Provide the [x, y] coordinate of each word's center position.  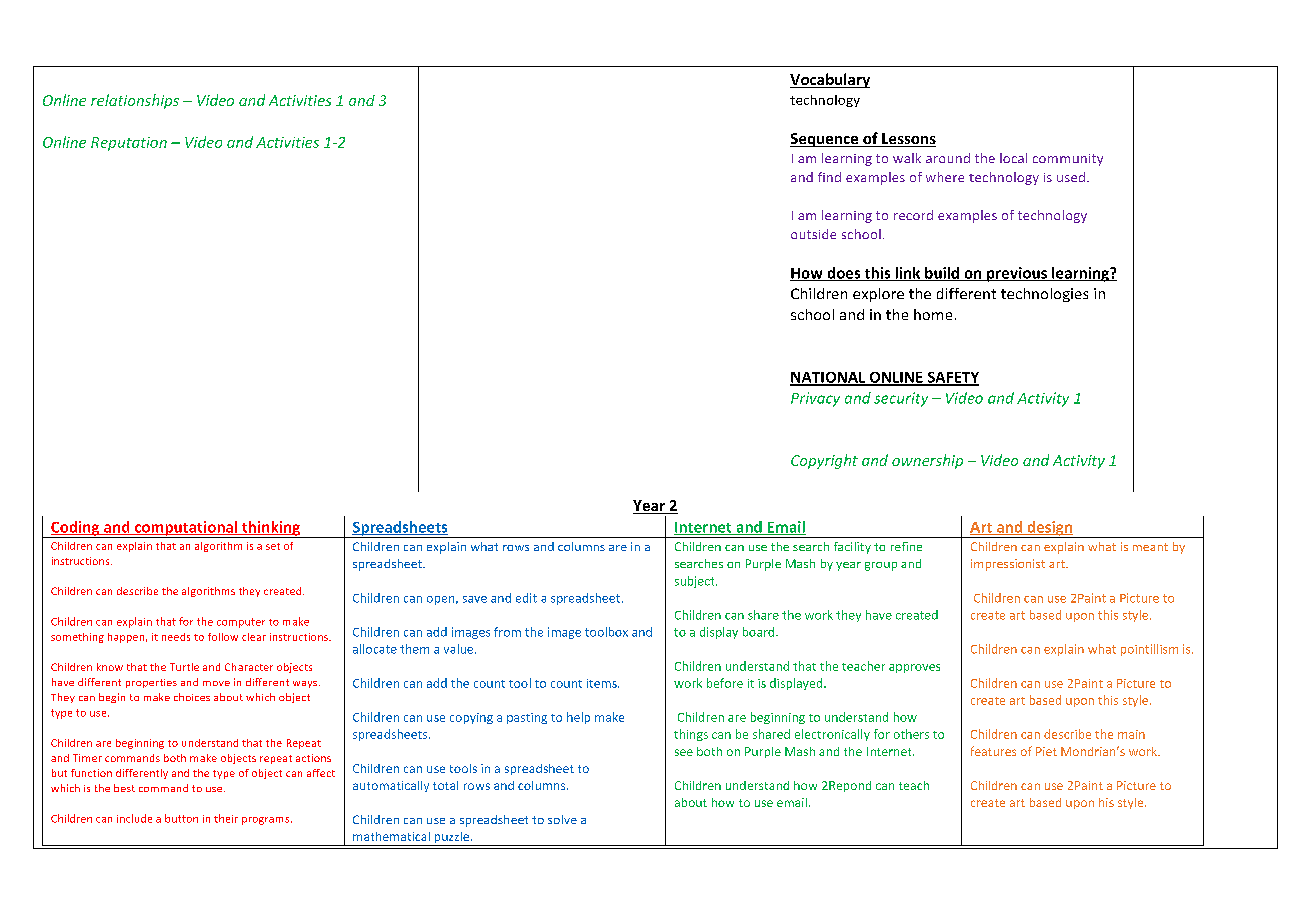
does [844, 274]
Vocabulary [830, 80]
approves [914, 668]
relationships [135, 101]
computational [186, 529]
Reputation [129, 144]
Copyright [824, 461]
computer [241, 623]
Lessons [908, 140]
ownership [927, 461]
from [507, 632]
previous [1017, 274]
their [226, 818]
